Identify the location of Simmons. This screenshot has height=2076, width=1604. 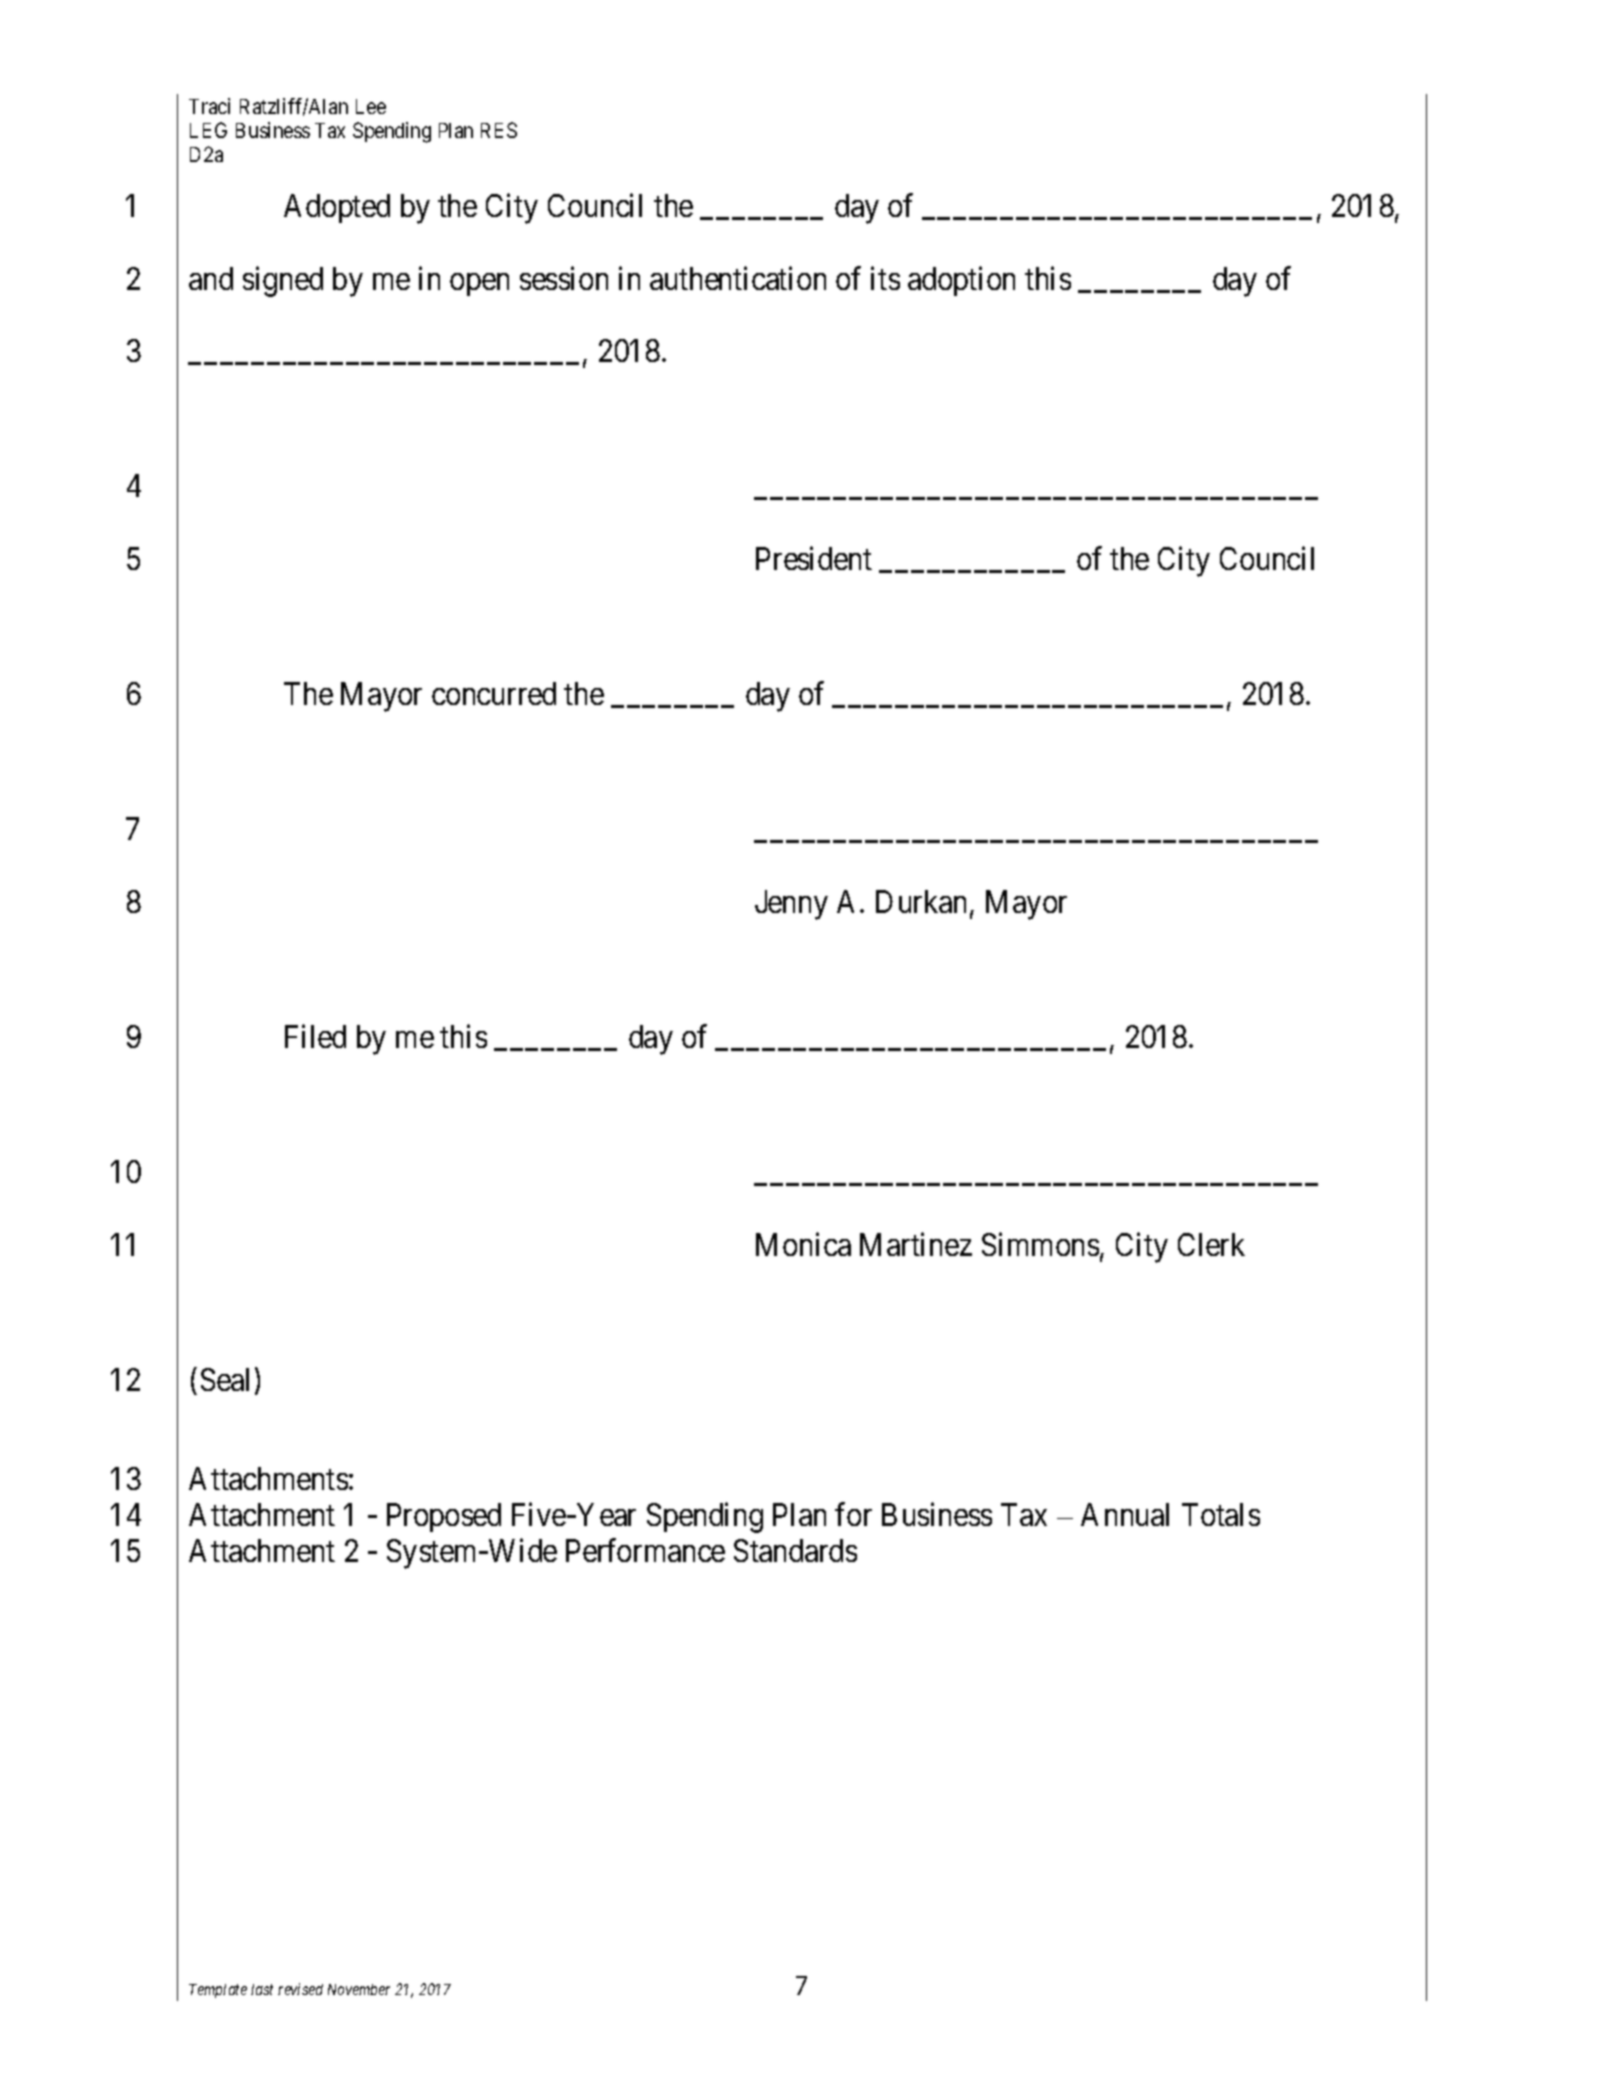
(1040, 1244).
